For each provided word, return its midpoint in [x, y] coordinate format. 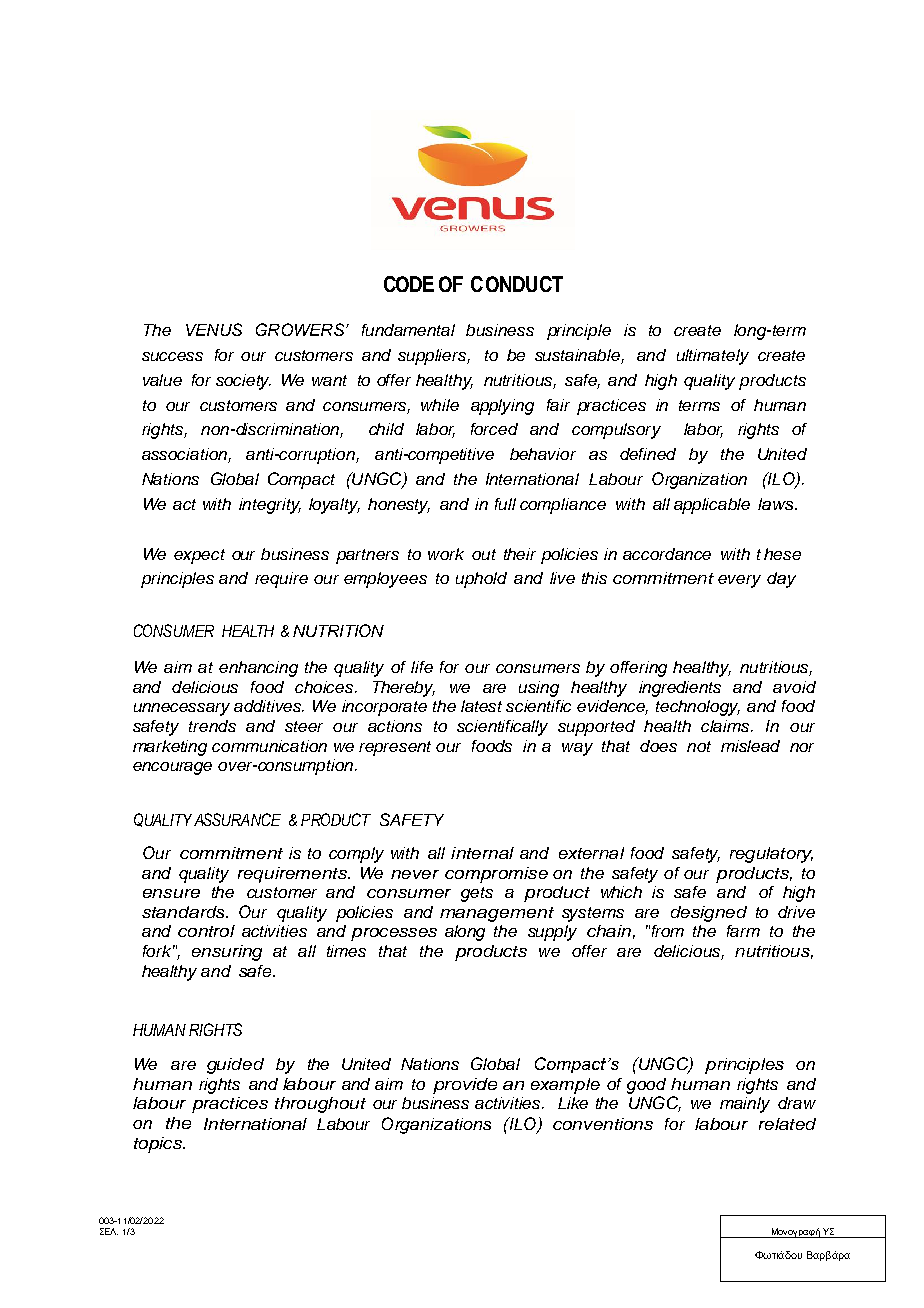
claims [726, 726]
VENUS [214, 329]
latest [481, 706]
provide [465, 1086]
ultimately [713, 357]
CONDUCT [517, 284]
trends [212, 726]
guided [235, 1066]
